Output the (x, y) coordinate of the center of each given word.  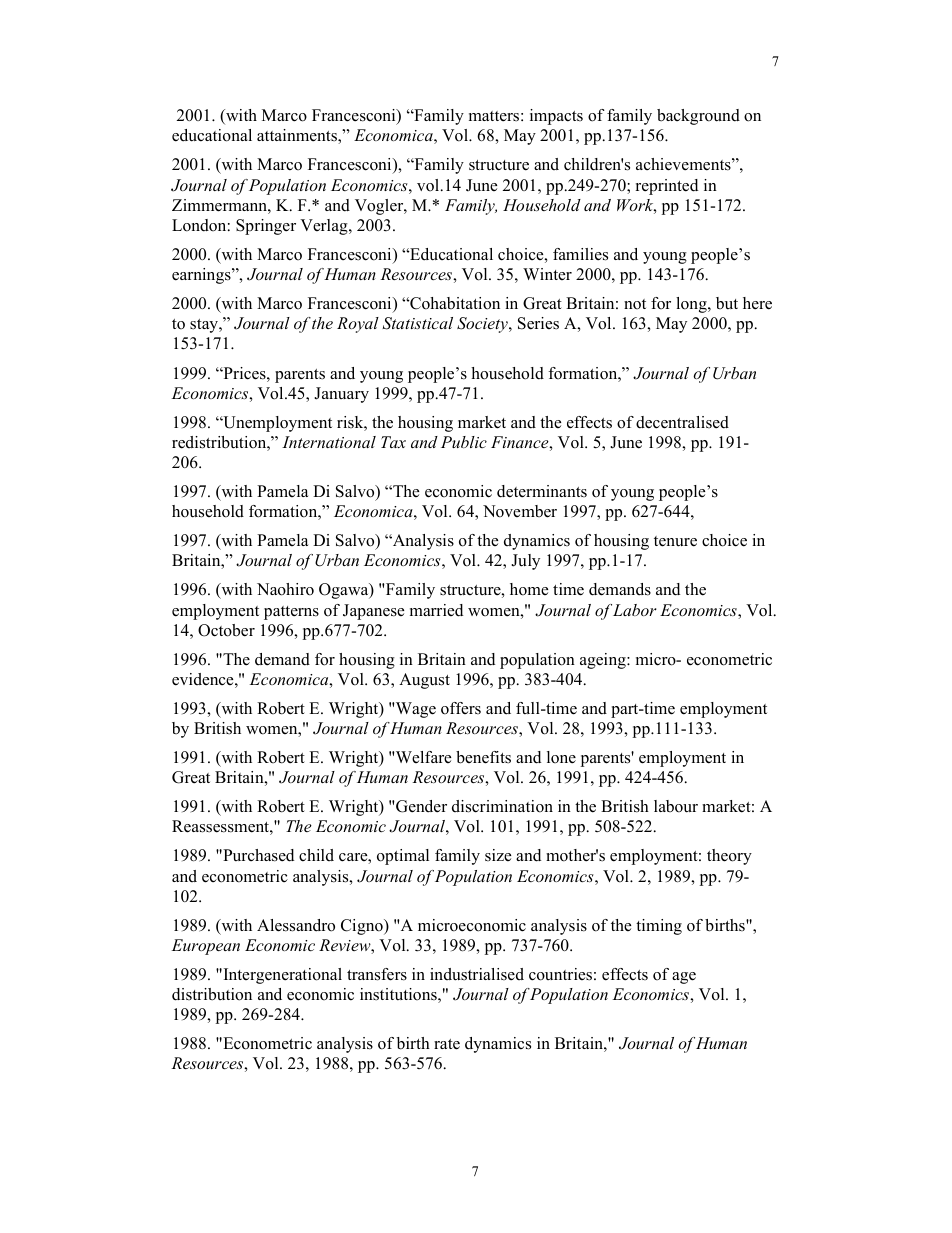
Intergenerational (281, 976)
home (529, 589)
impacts (556, 117)
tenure (675, 541)
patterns (291, 613)
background (698, 117)
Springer (266, 227)
